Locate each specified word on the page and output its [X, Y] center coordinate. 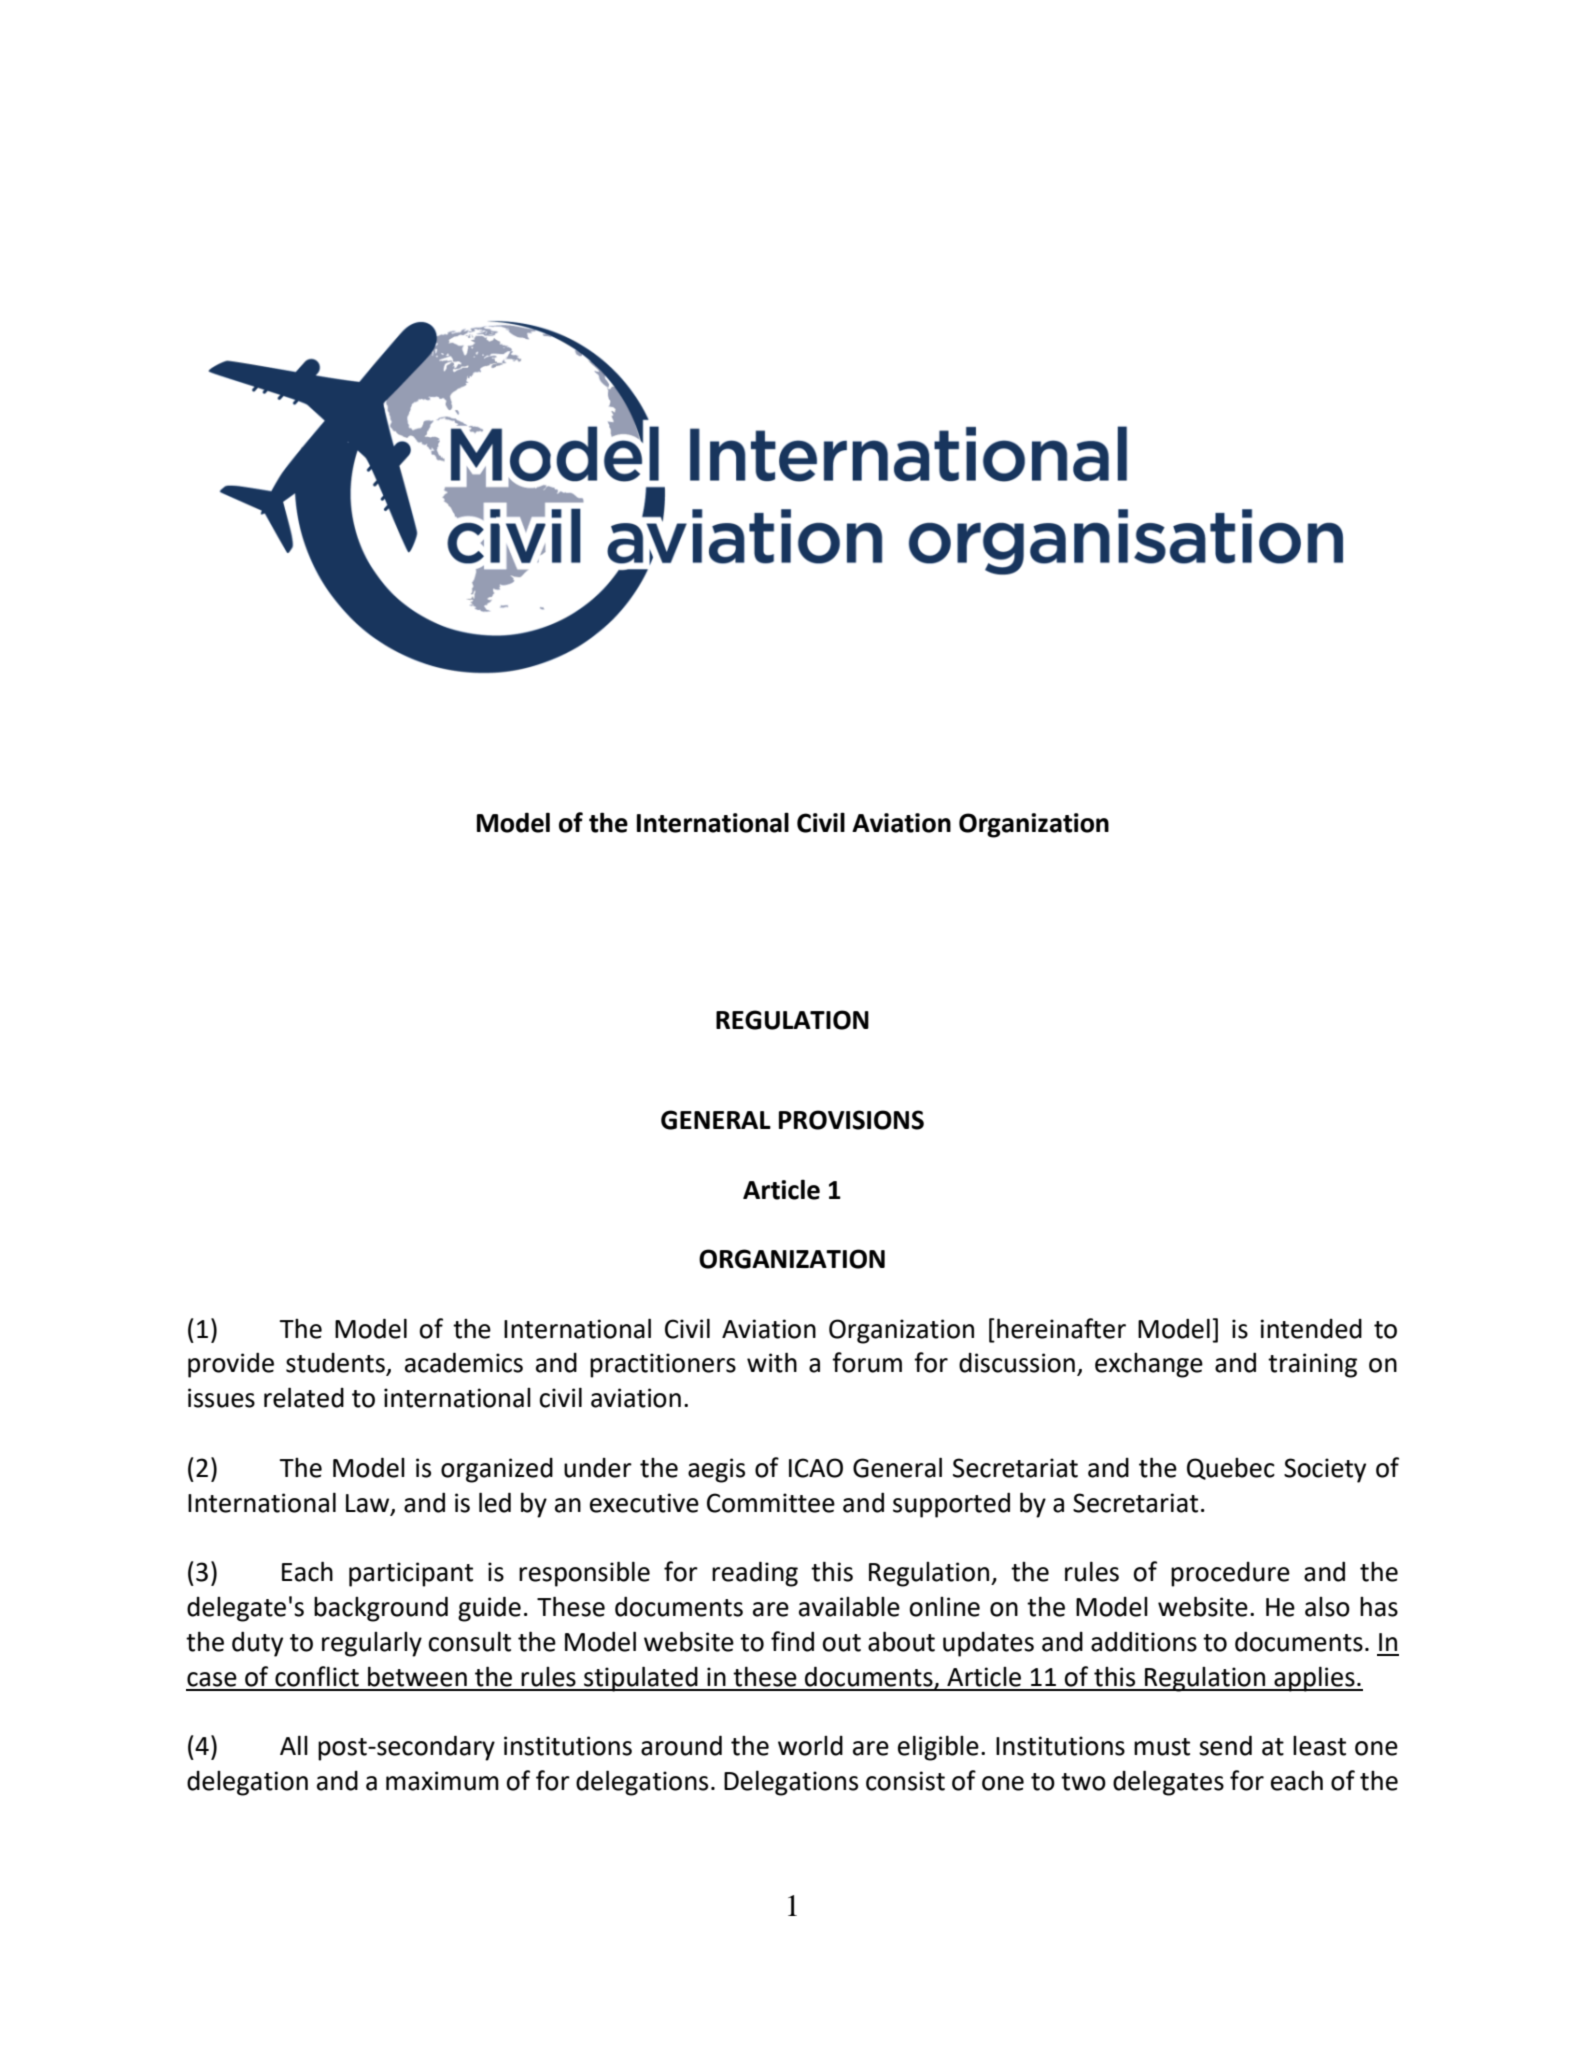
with [772, 1362]
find [792, 1641]
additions [1144, 1641]
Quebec [1231, 1469]
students [336, 1364]
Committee [771, 1503]
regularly [372, 1644]
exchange [1149, 1365]
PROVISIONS [851, 1120]
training [1312, 1365]
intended [1311, 1329]
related [304, 1397]
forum [867, 1362]
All [294, 1745]
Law [369, 1504]
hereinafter [1061, 1328]
